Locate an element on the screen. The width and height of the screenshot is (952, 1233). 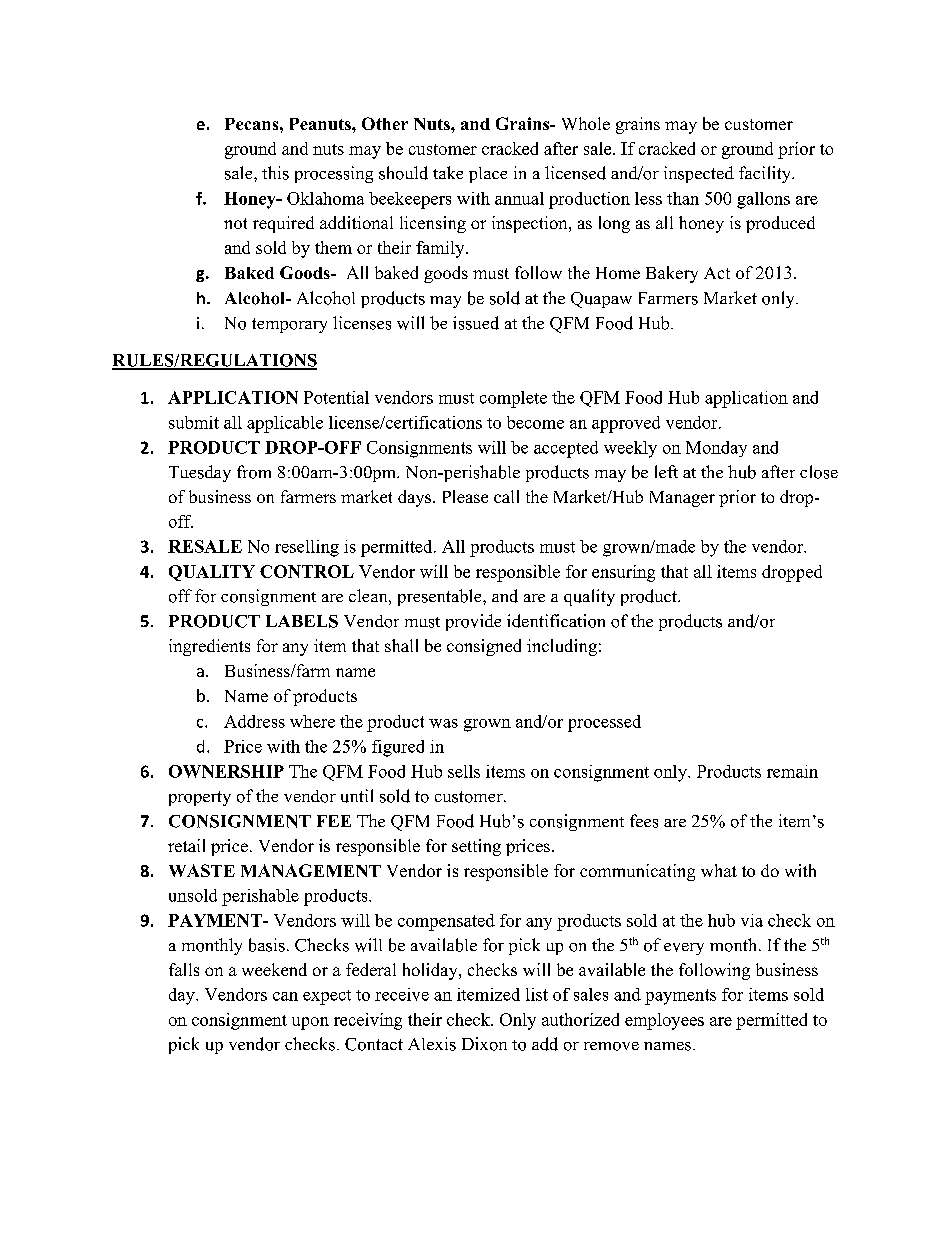
this is located at coordinates (275, 173).
